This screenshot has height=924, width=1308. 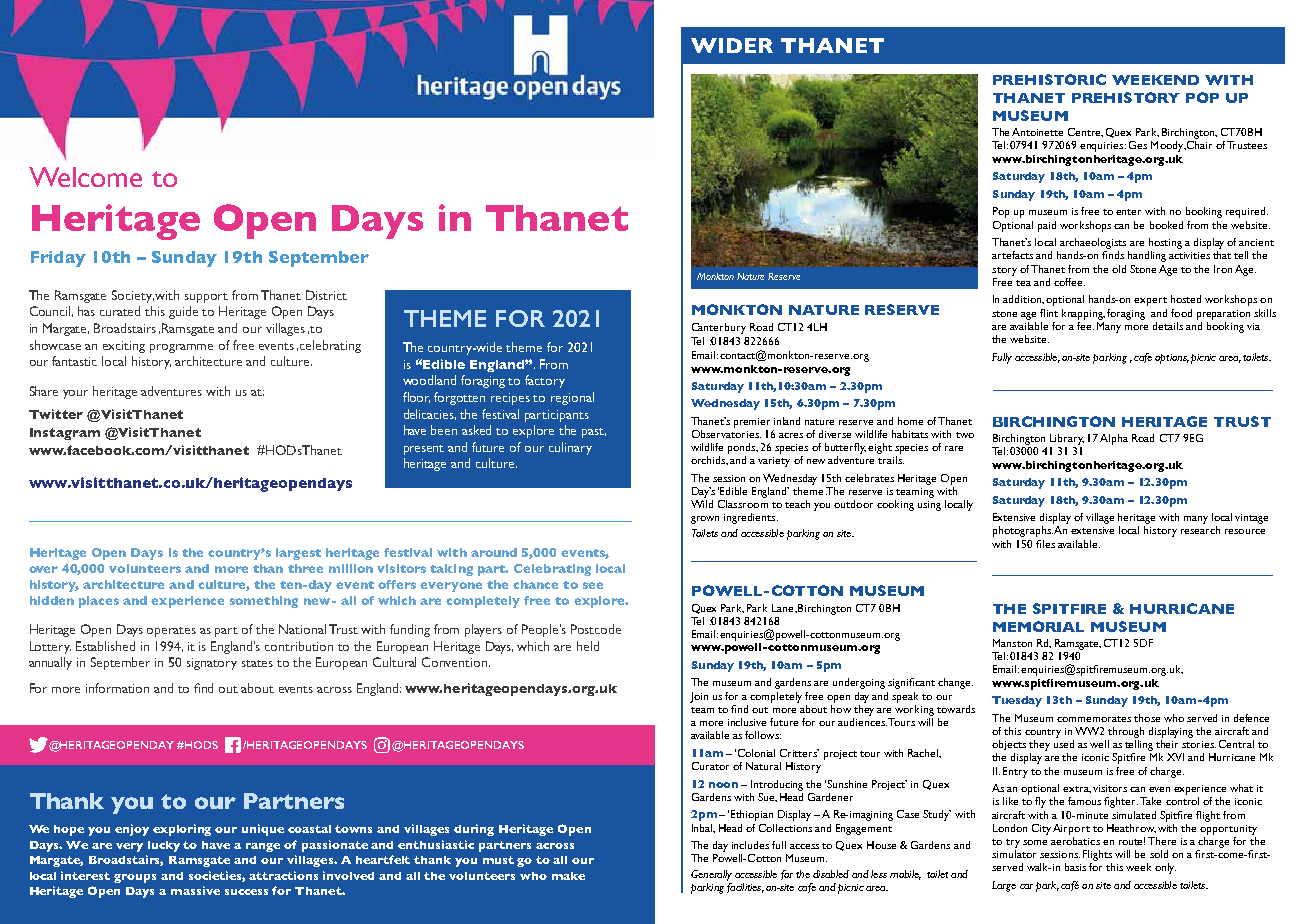 What do you see at coordinates (1037, 132) in the screenshot?
I see `Antoinette` at bounding box center [1037, 132].
